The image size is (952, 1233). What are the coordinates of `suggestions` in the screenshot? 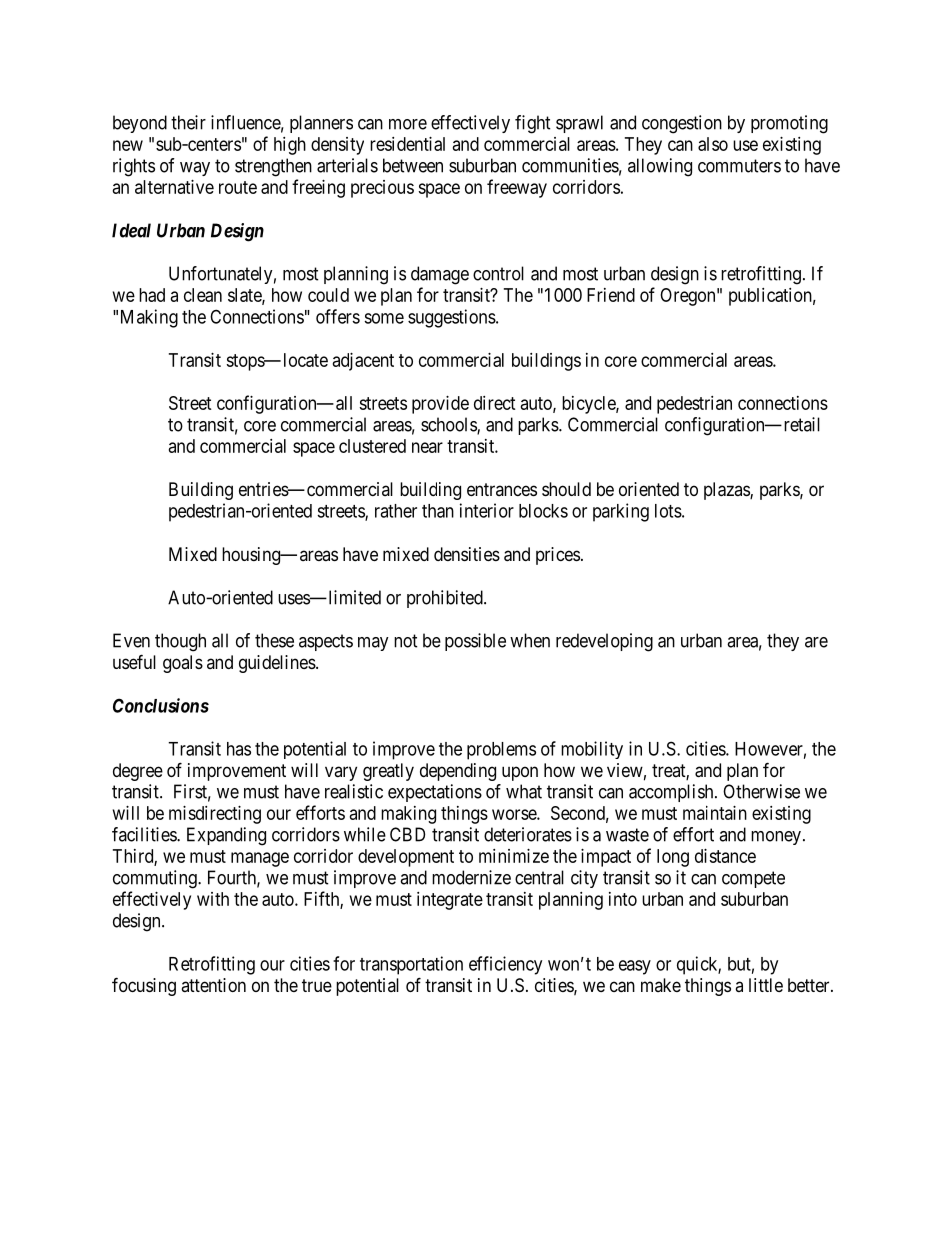 It's located at (452, 318).
